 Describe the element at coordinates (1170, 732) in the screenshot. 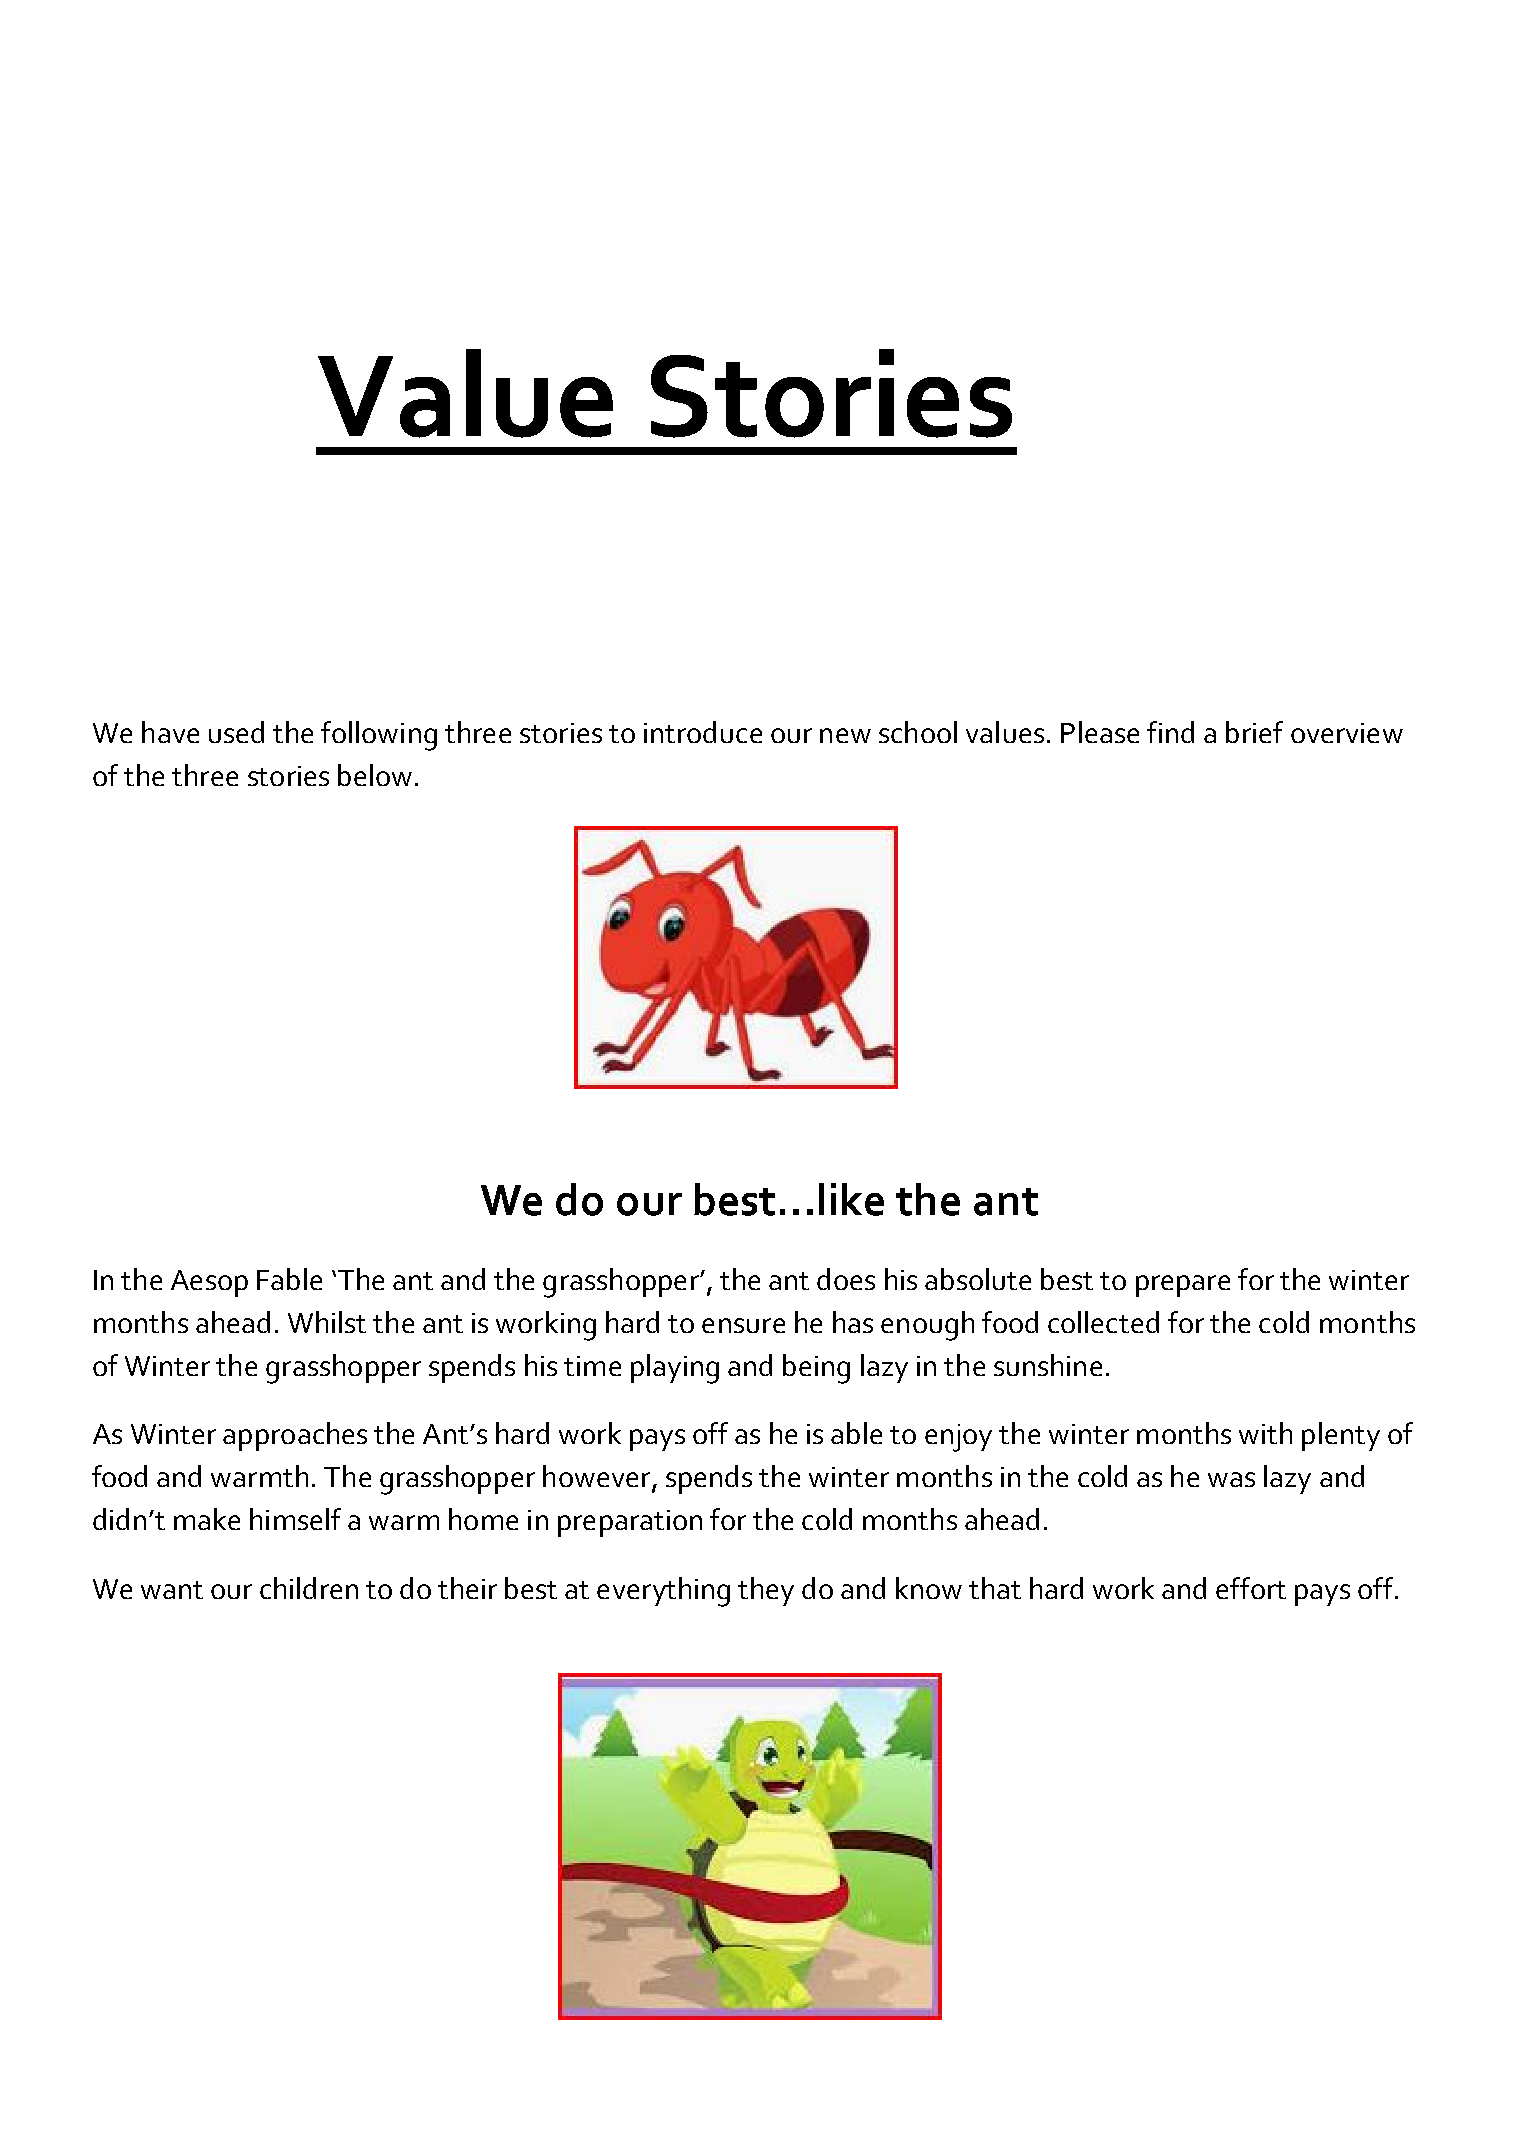

I see `find` at that location.
